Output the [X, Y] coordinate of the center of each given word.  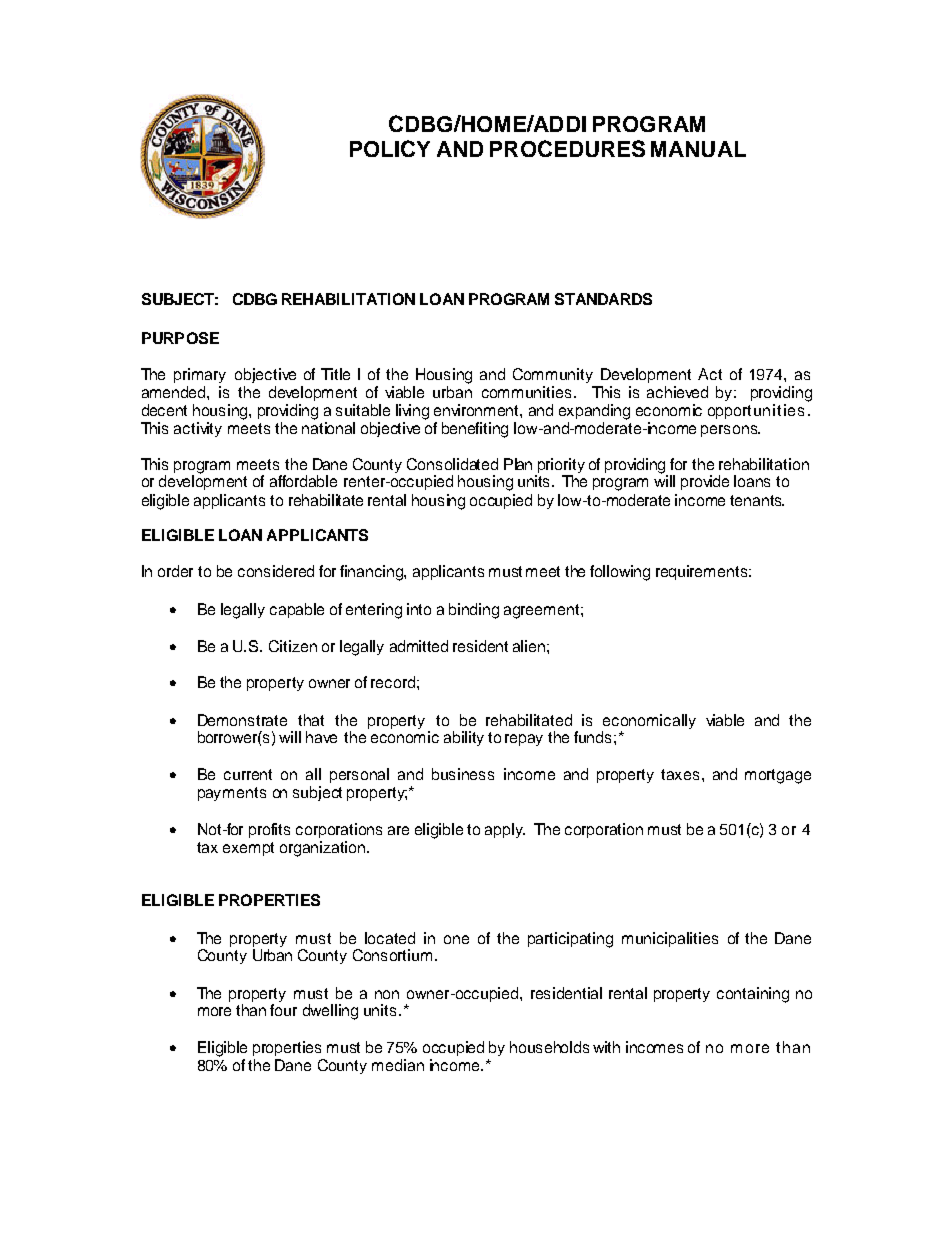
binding [474, 611]
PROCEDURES [567, 148]
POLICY [390, 148]
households [549, 1047]
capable [297, 610]
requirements [703, 572]
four [283, 1010]
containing [753, 995]
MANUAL [698, 149]
